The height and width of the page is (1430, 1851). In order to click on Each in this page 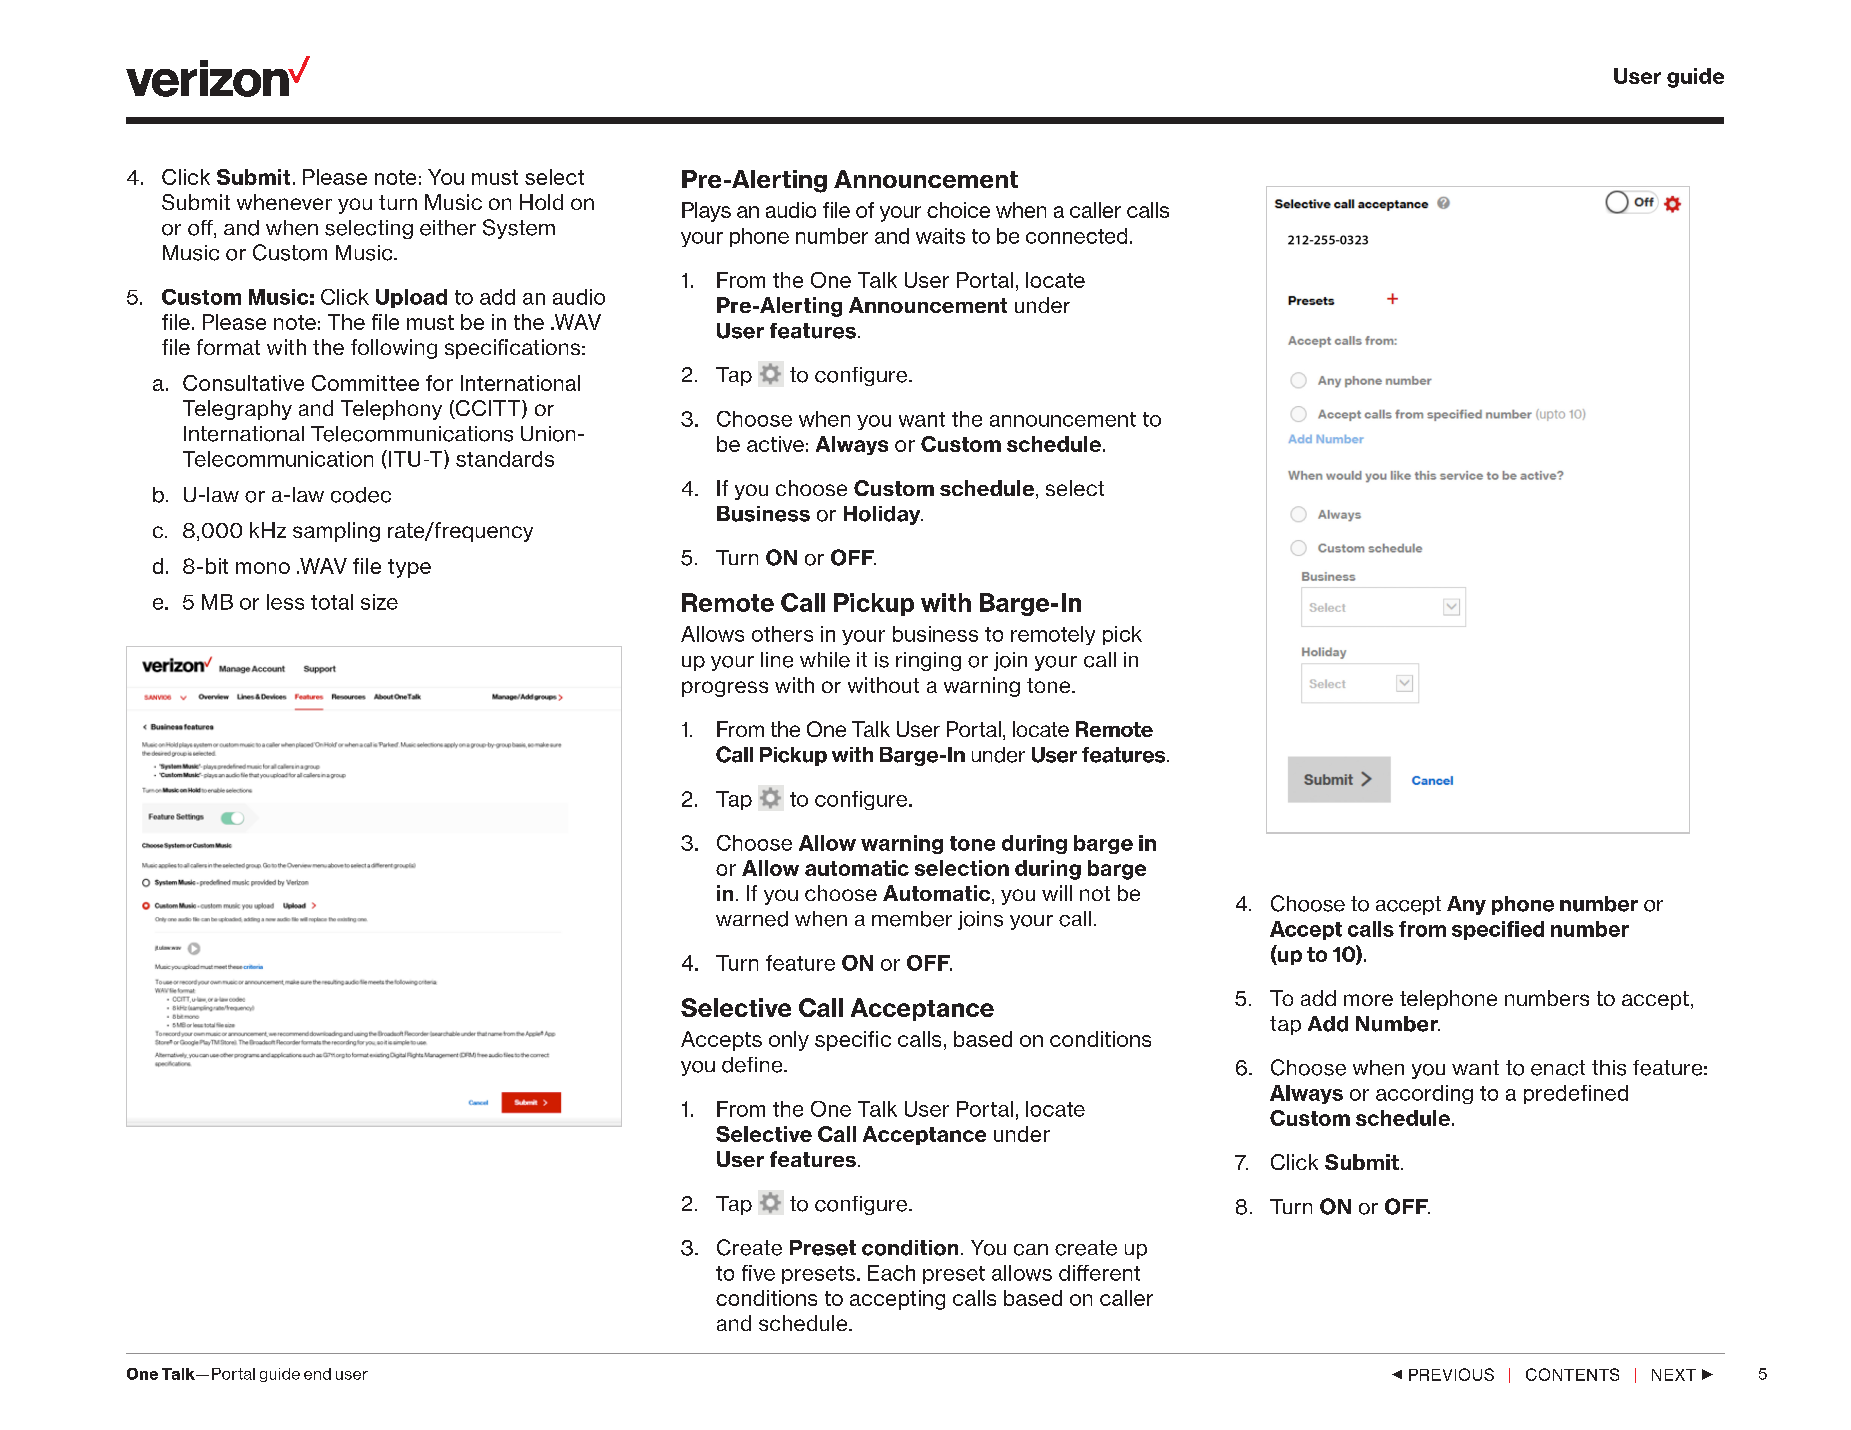, I will do `click(891, 1273)`.
